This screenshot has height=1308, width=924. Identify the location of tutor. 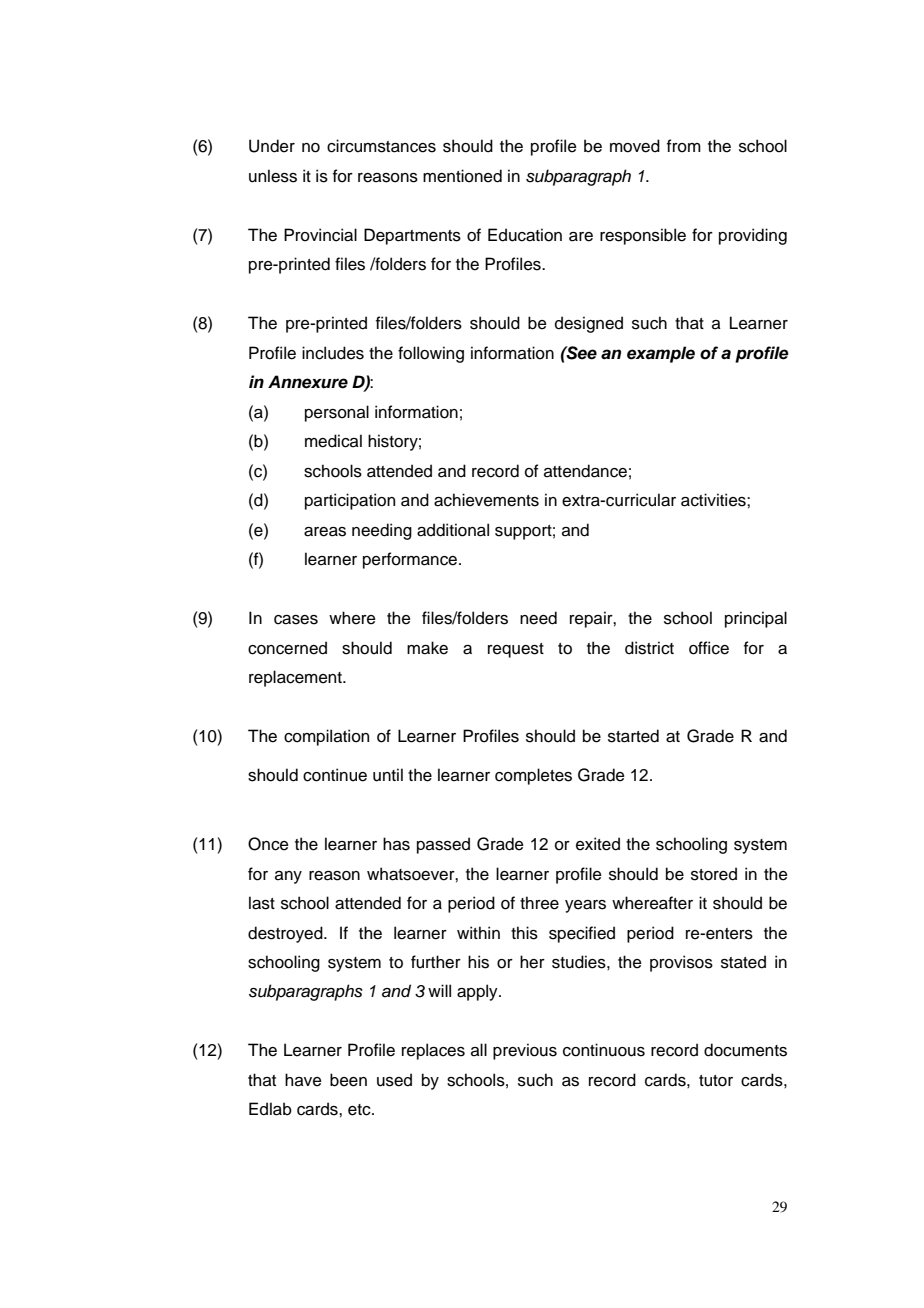
(716, 1081).
